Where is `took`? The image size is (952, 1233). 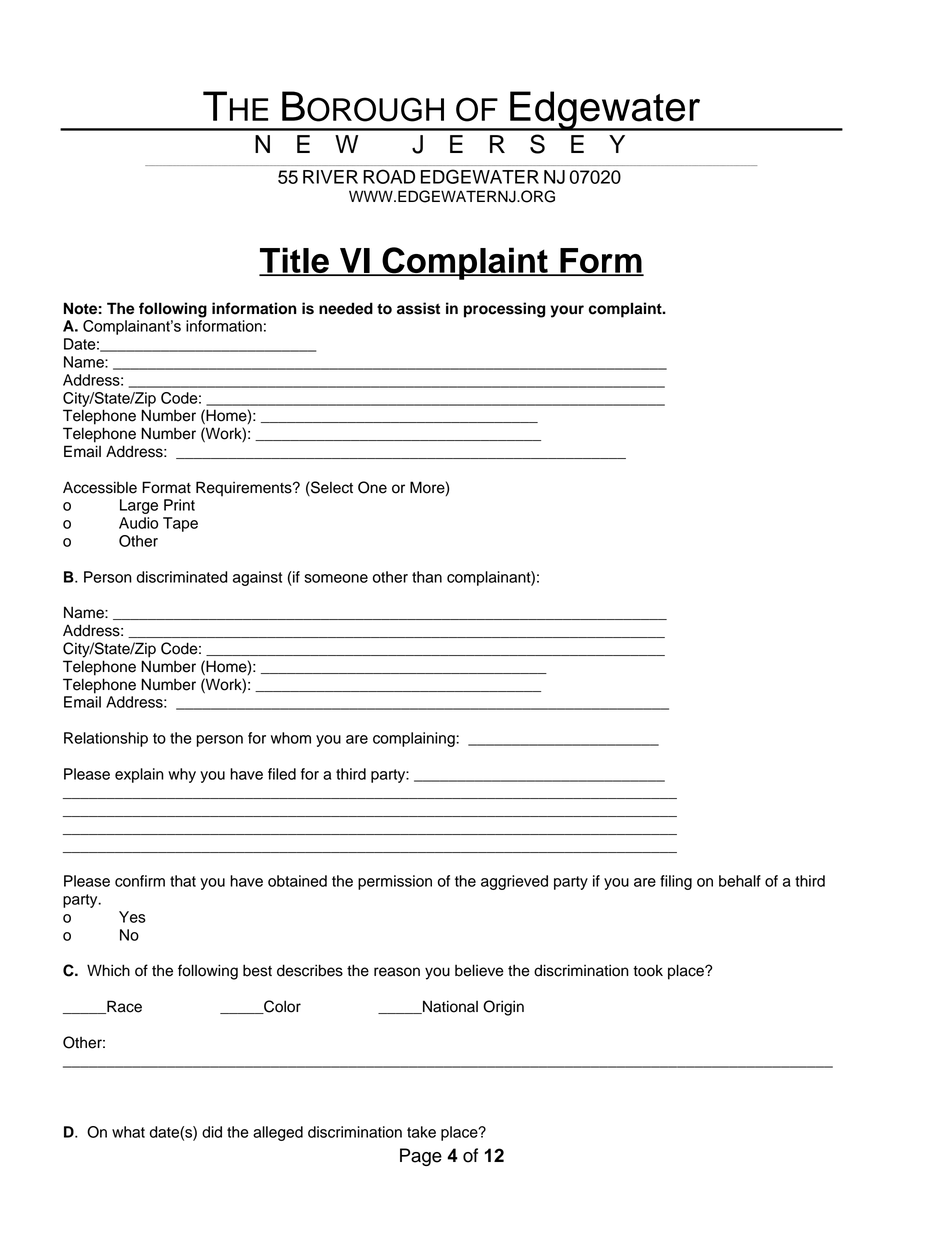 took is located at coordinates (648, 971).
